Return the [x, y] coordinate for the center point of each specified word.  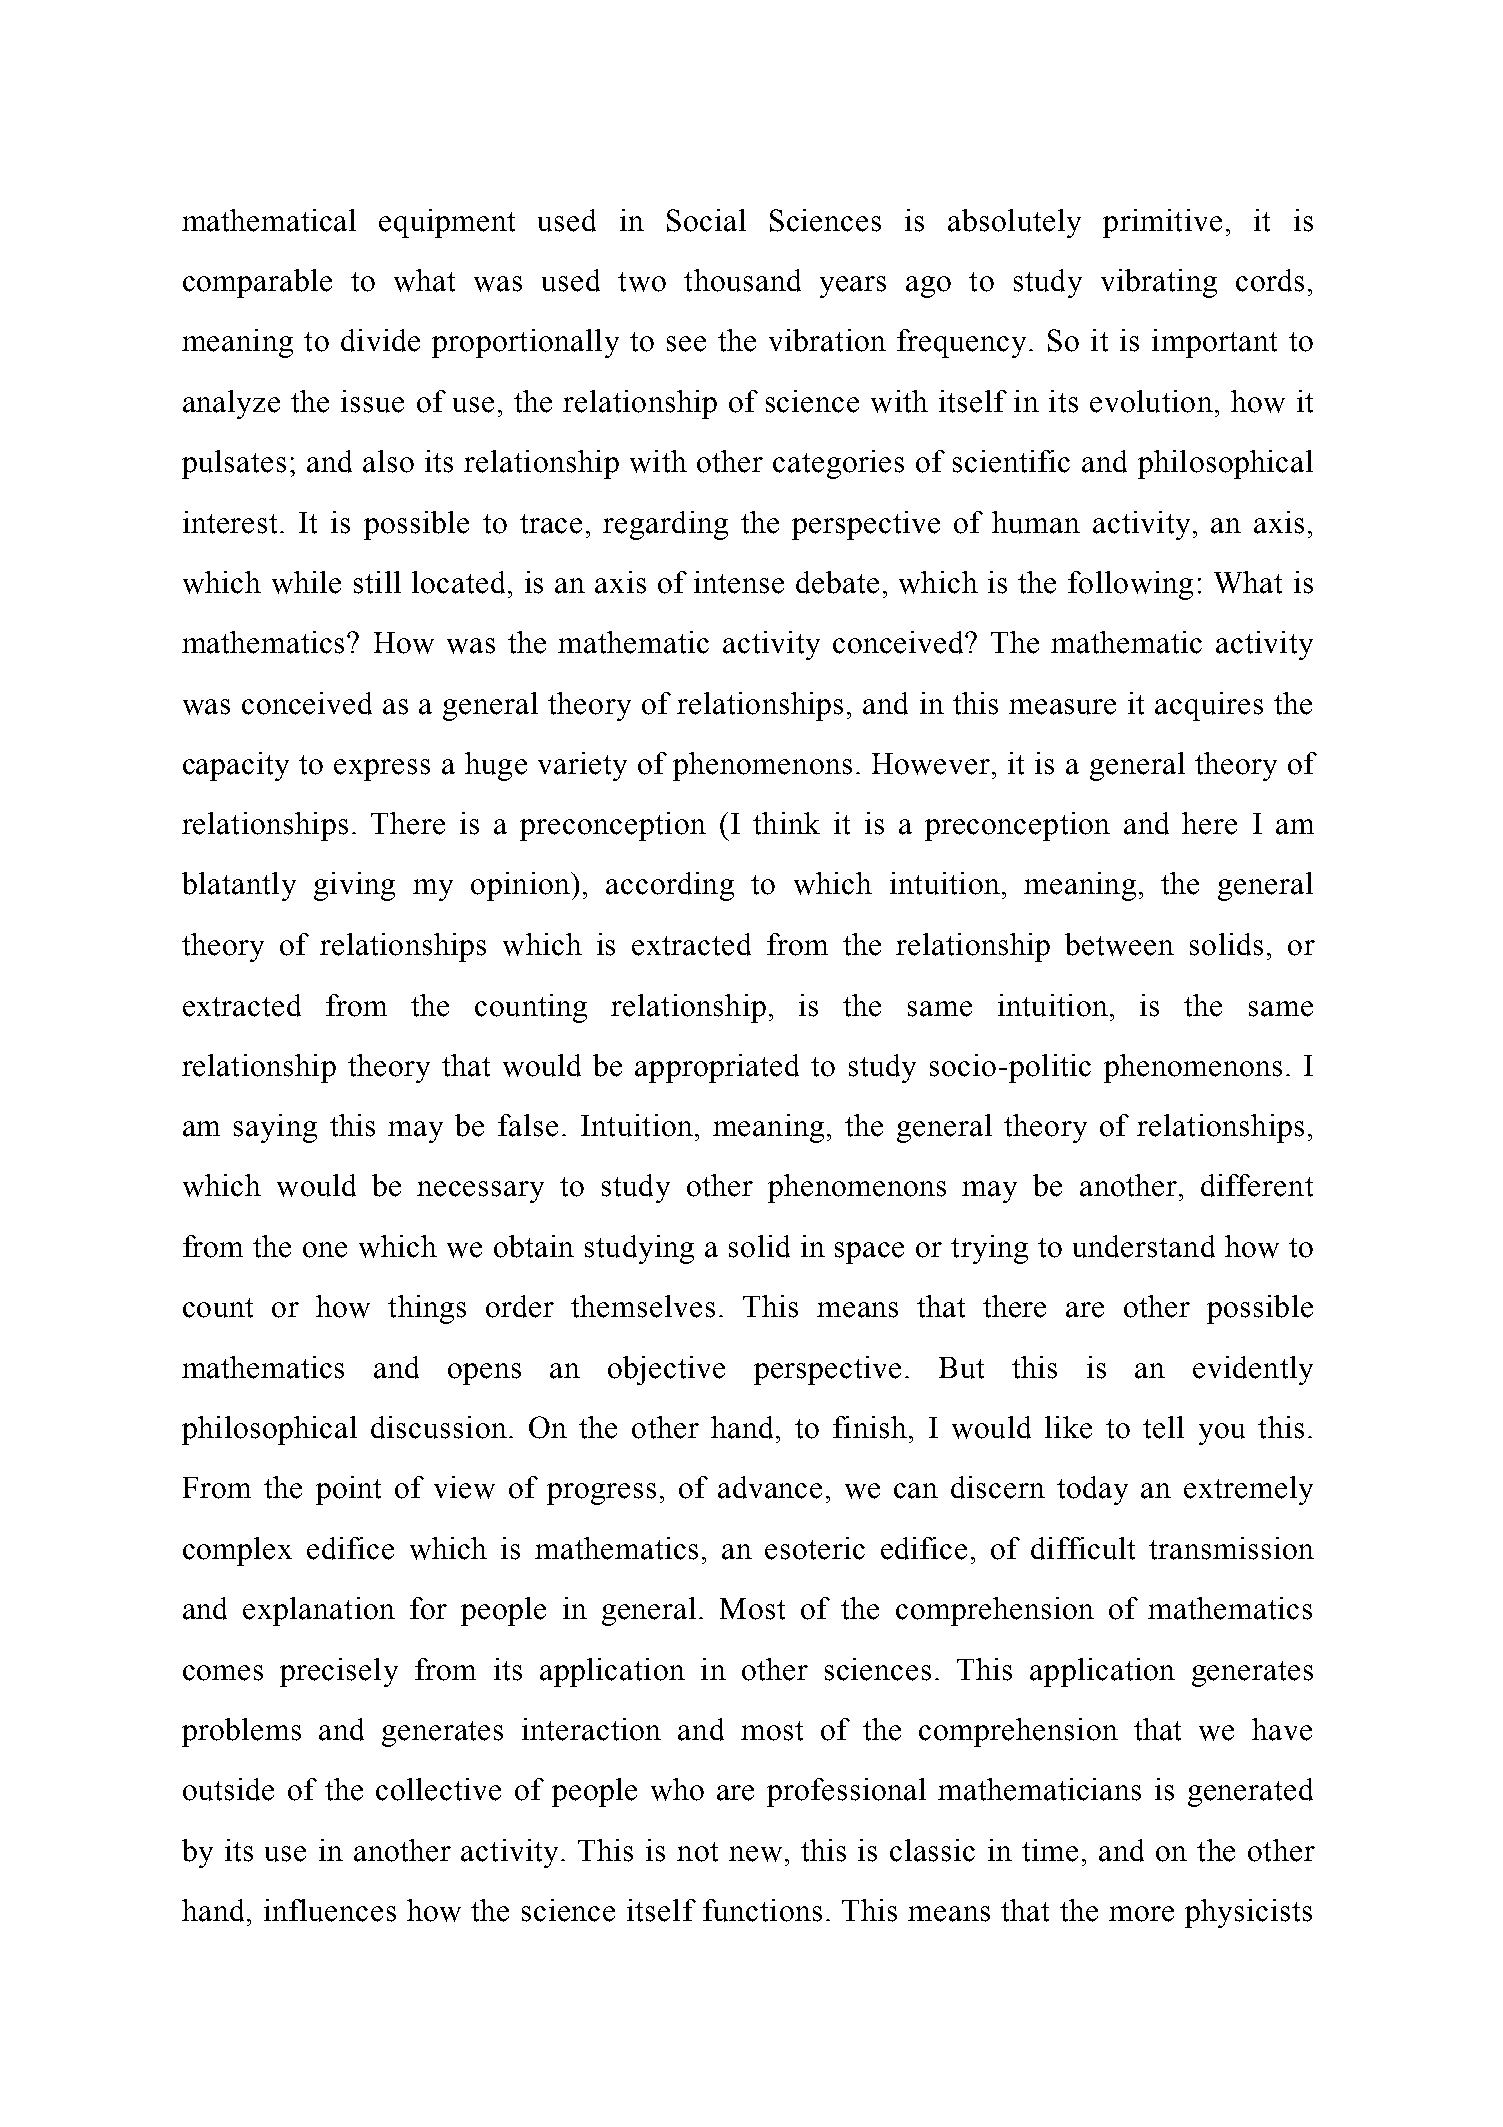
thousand [742, 280]
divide [380, 340]
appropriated [717, 1068]
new [755, 1854]
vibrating [1159, 283]
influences [330, 1910]
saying [275, 1128]
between [1119, 944]
